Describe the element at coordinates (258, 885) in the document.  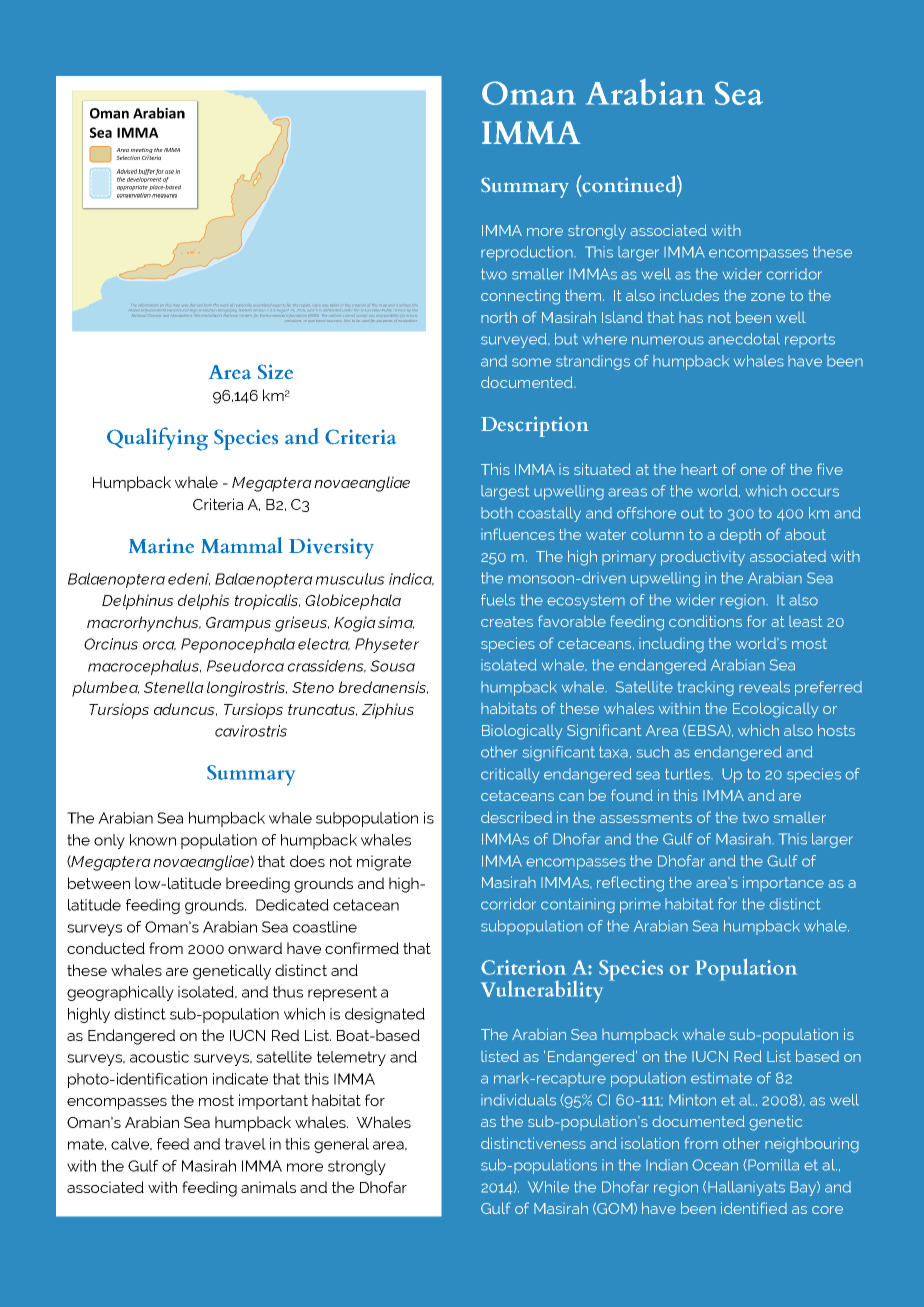
I see `breeding` at that location.
